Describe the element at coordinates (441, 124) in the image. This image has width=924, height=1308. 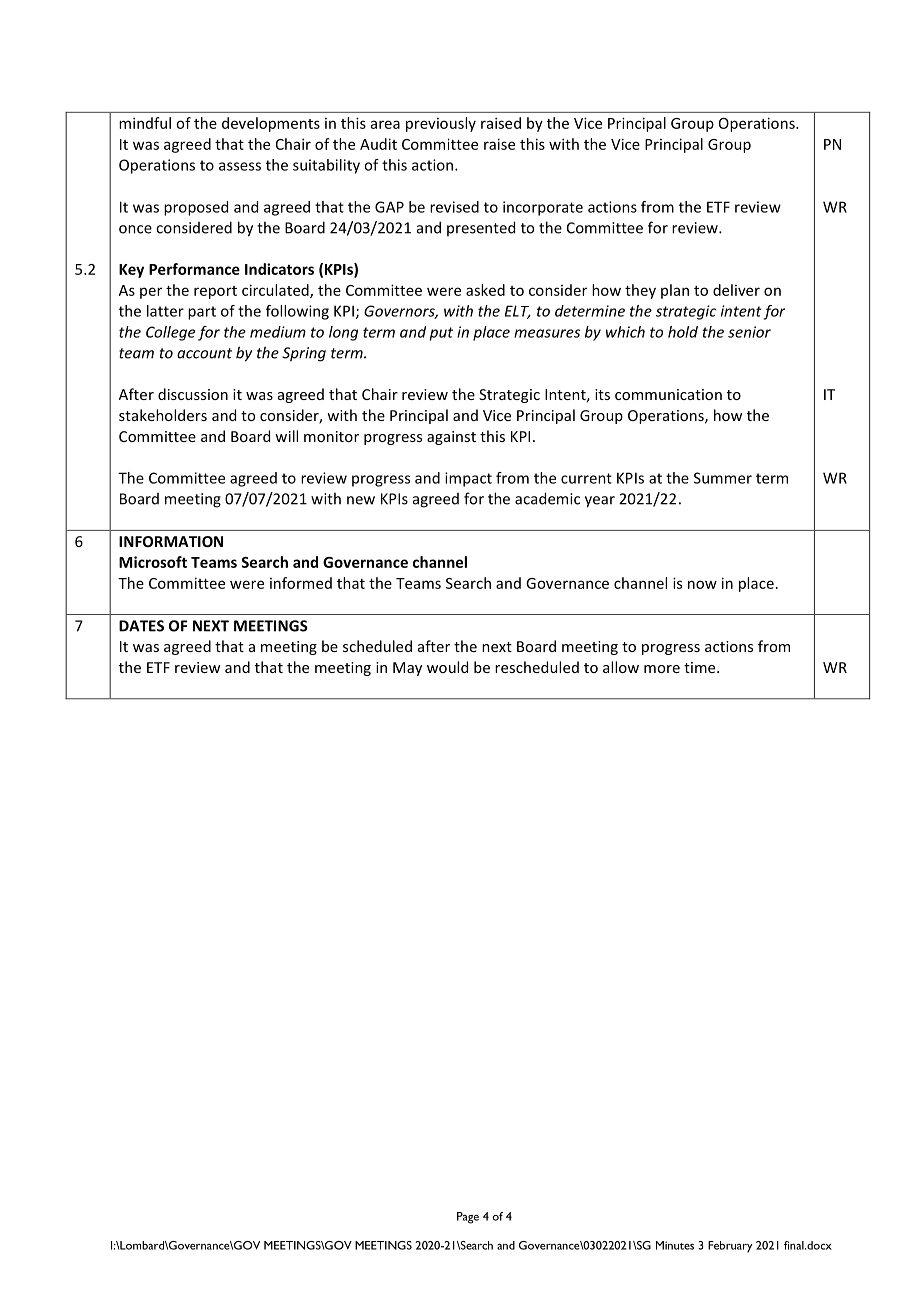
I see `previously` at that location.
